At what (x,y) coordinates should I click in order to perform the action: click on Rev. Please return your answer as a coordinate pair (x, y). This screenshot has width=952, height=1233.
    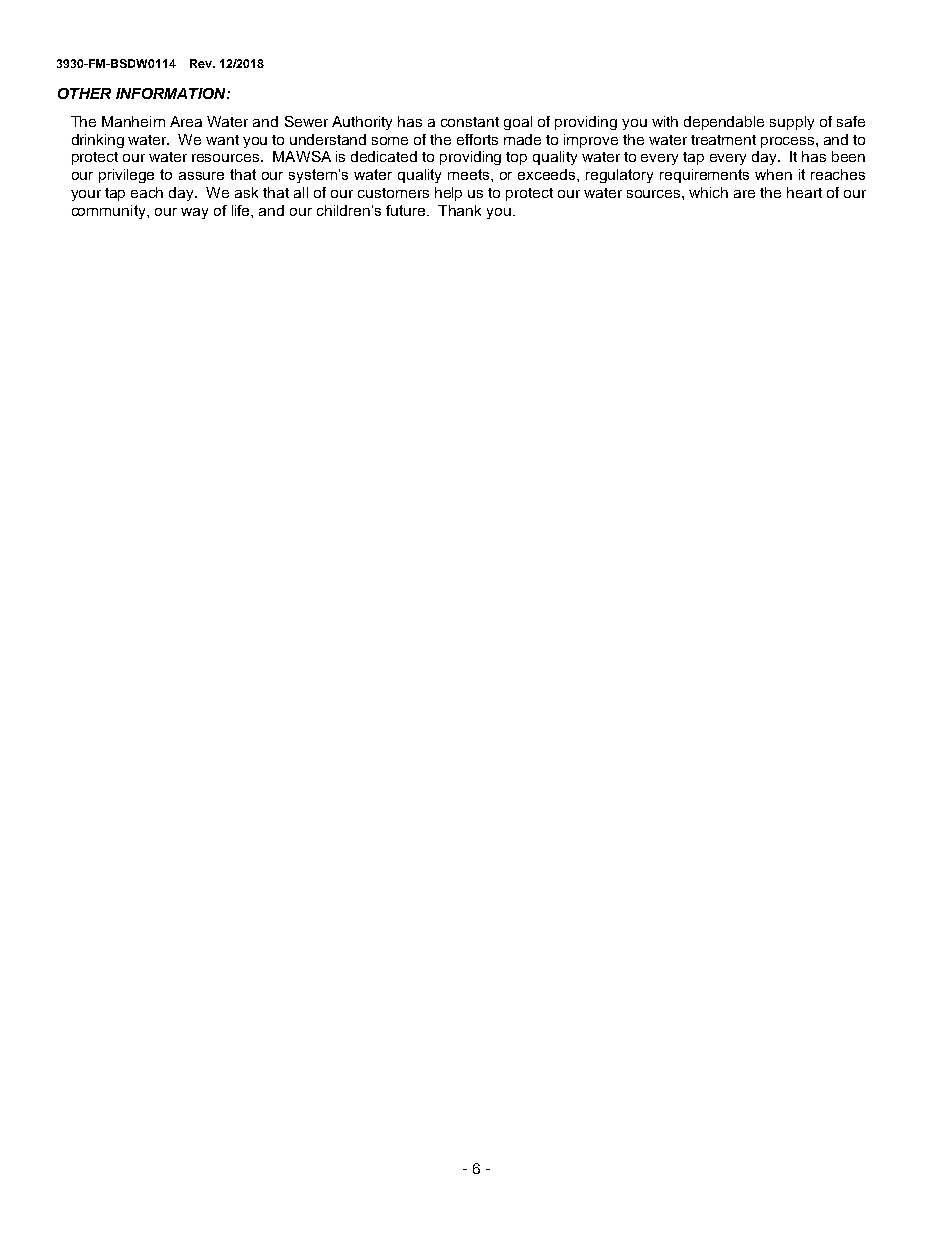
    Looking at the image, I should click on (202, 63).
